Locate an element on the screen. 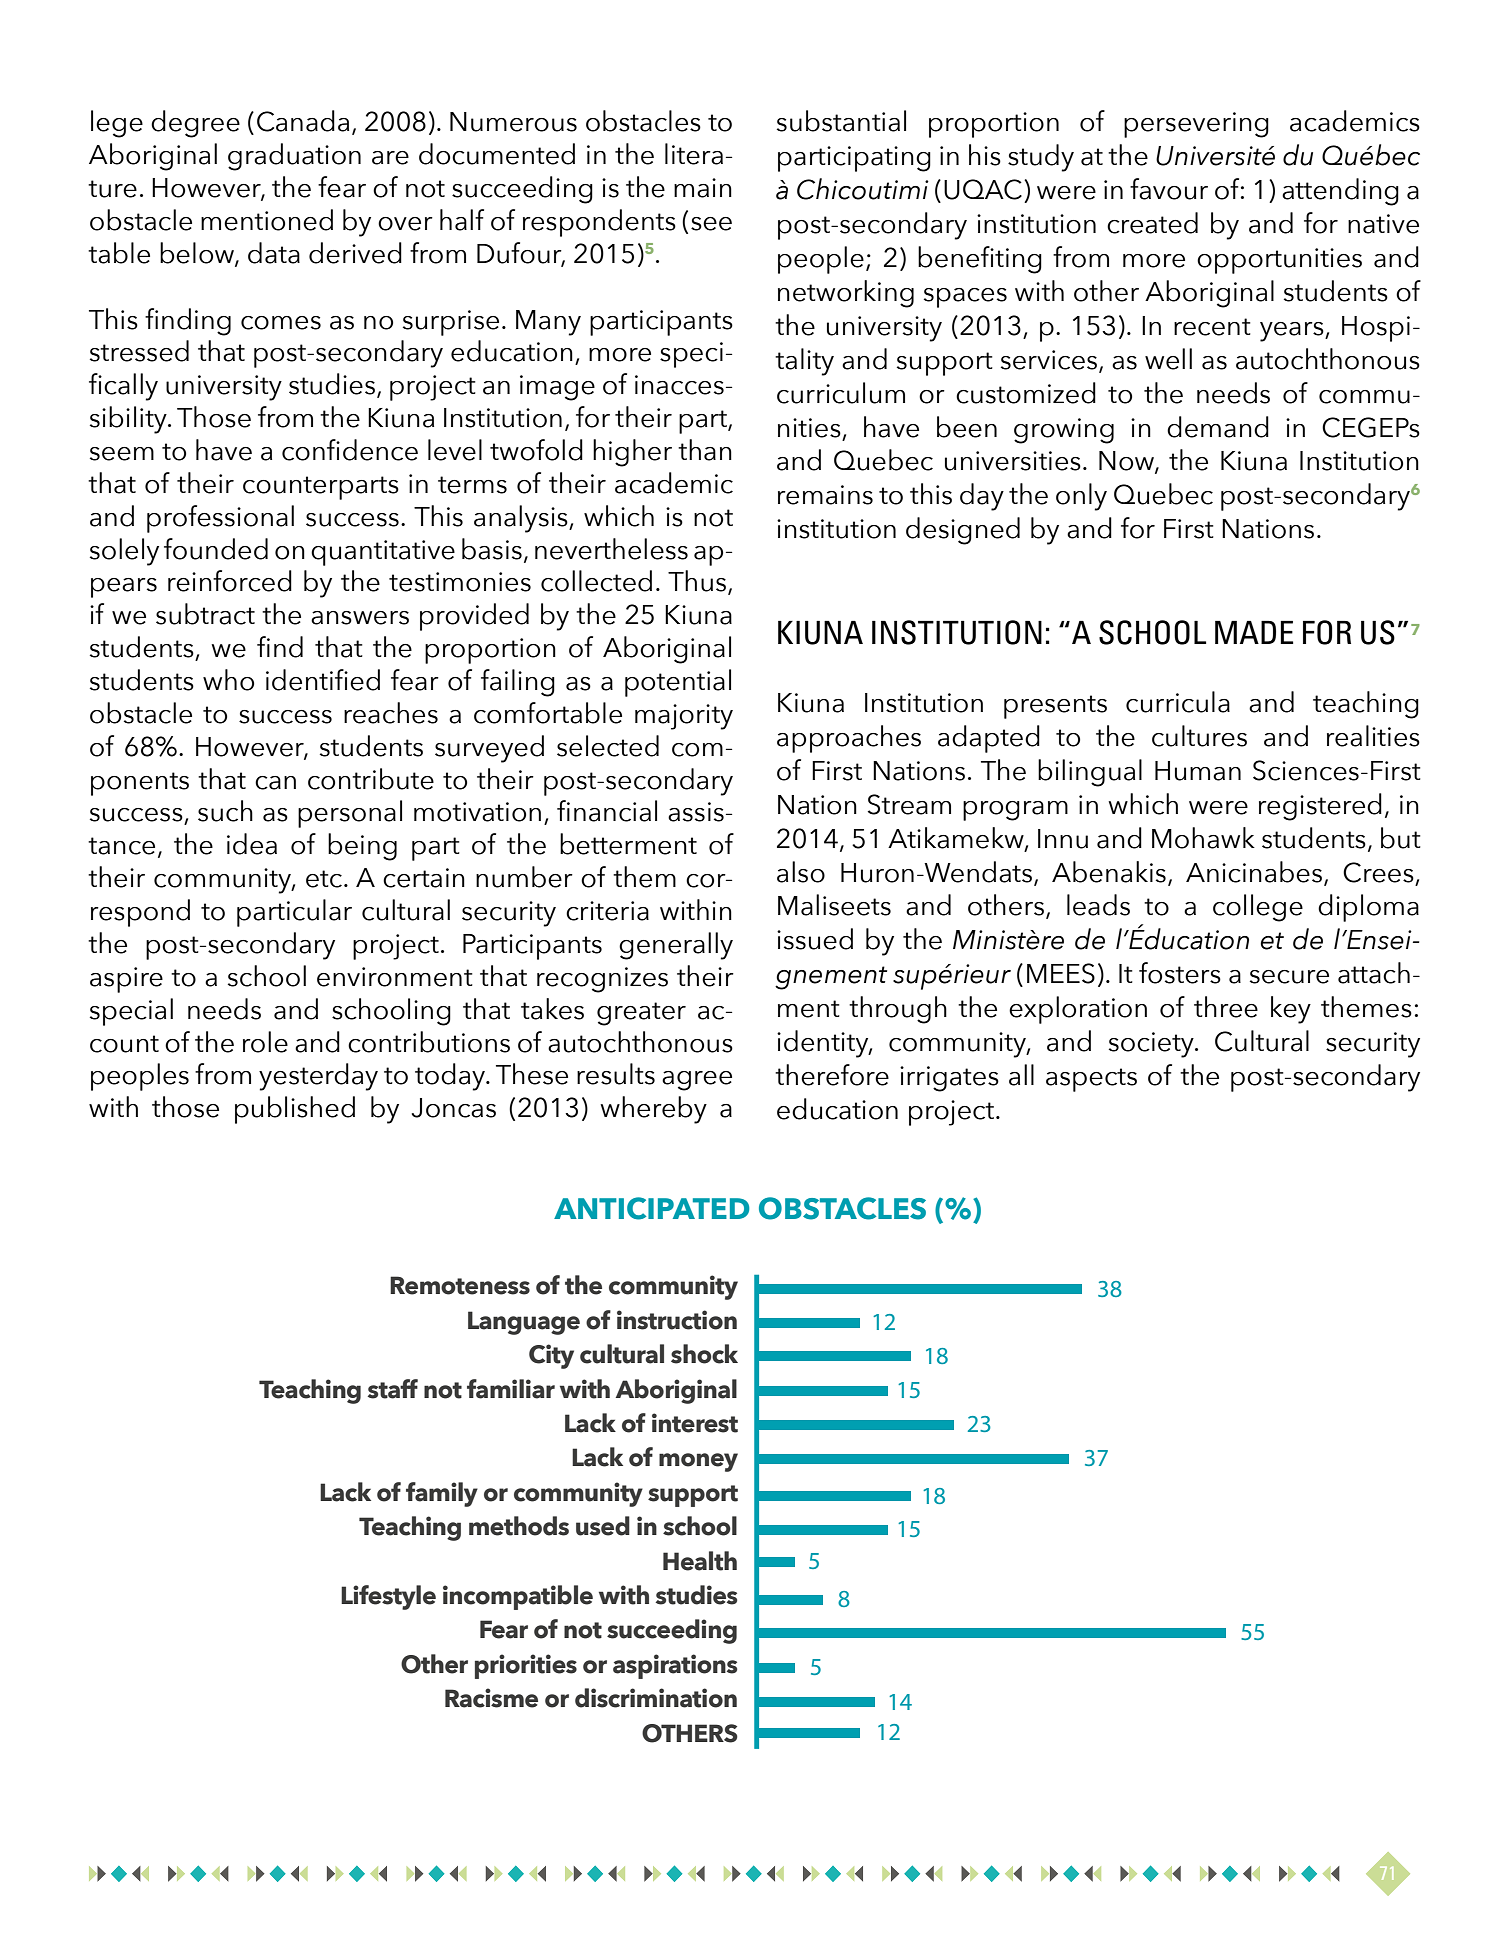  substantial is located at coordinates (841, 121).
